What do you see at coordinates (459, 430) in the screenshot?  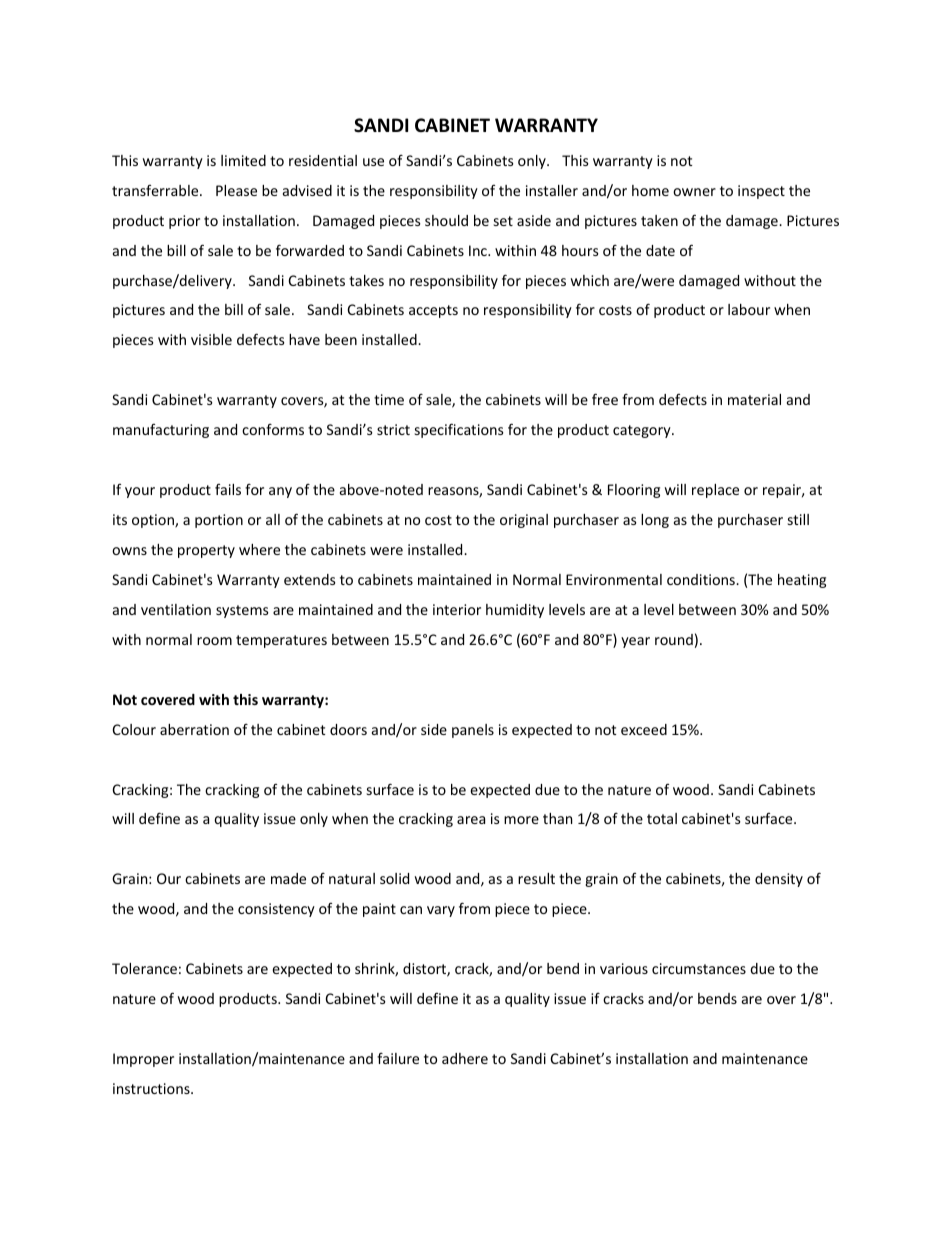 I see `specifications` at bounding box center [459, 430].
